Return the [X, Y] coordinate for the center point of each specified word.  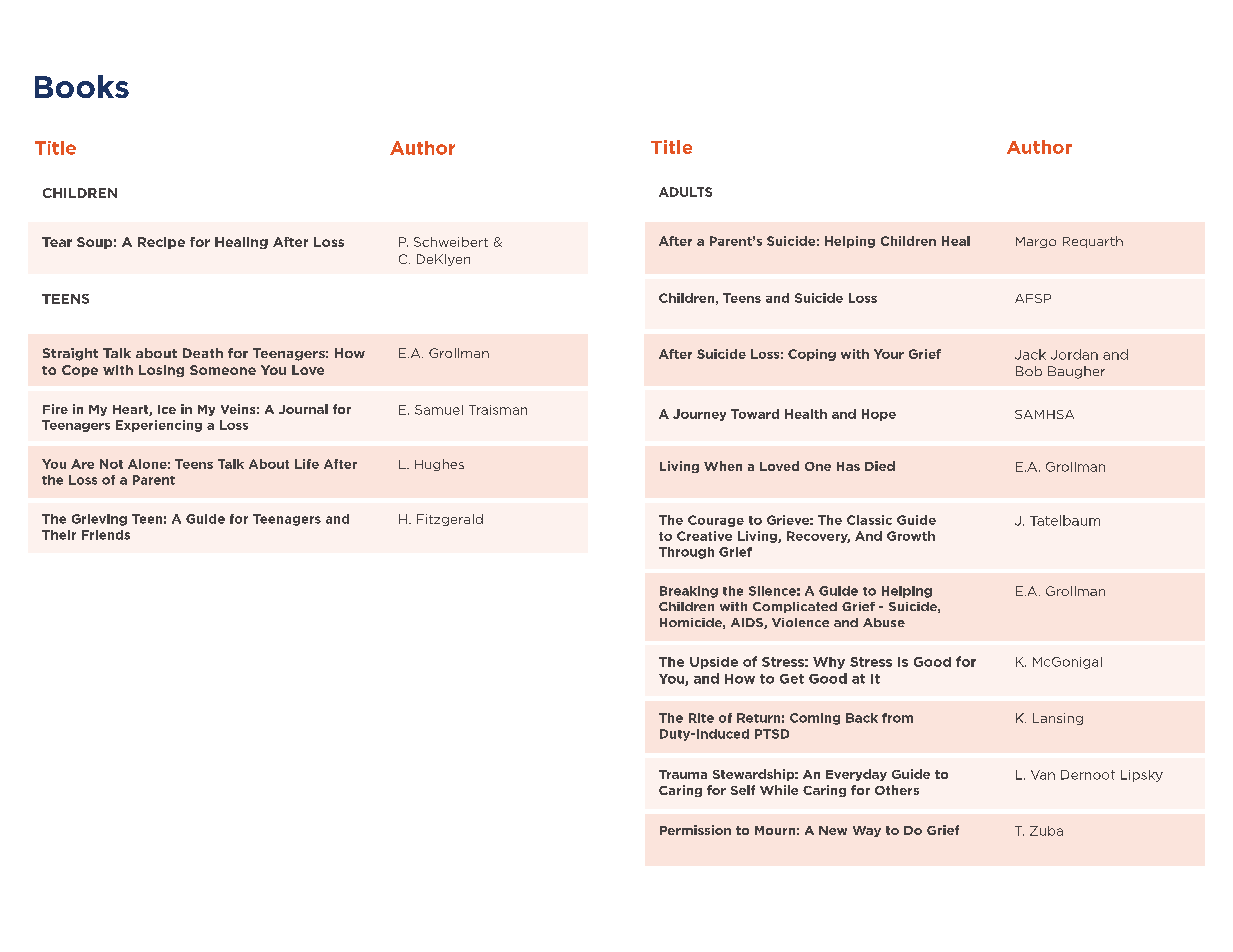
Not [111, 464]
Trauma [683, 774]
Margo [1036, 242]
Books [82, 86]
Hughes [439, 465]
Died [880, 466]
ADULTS [685, 192]
